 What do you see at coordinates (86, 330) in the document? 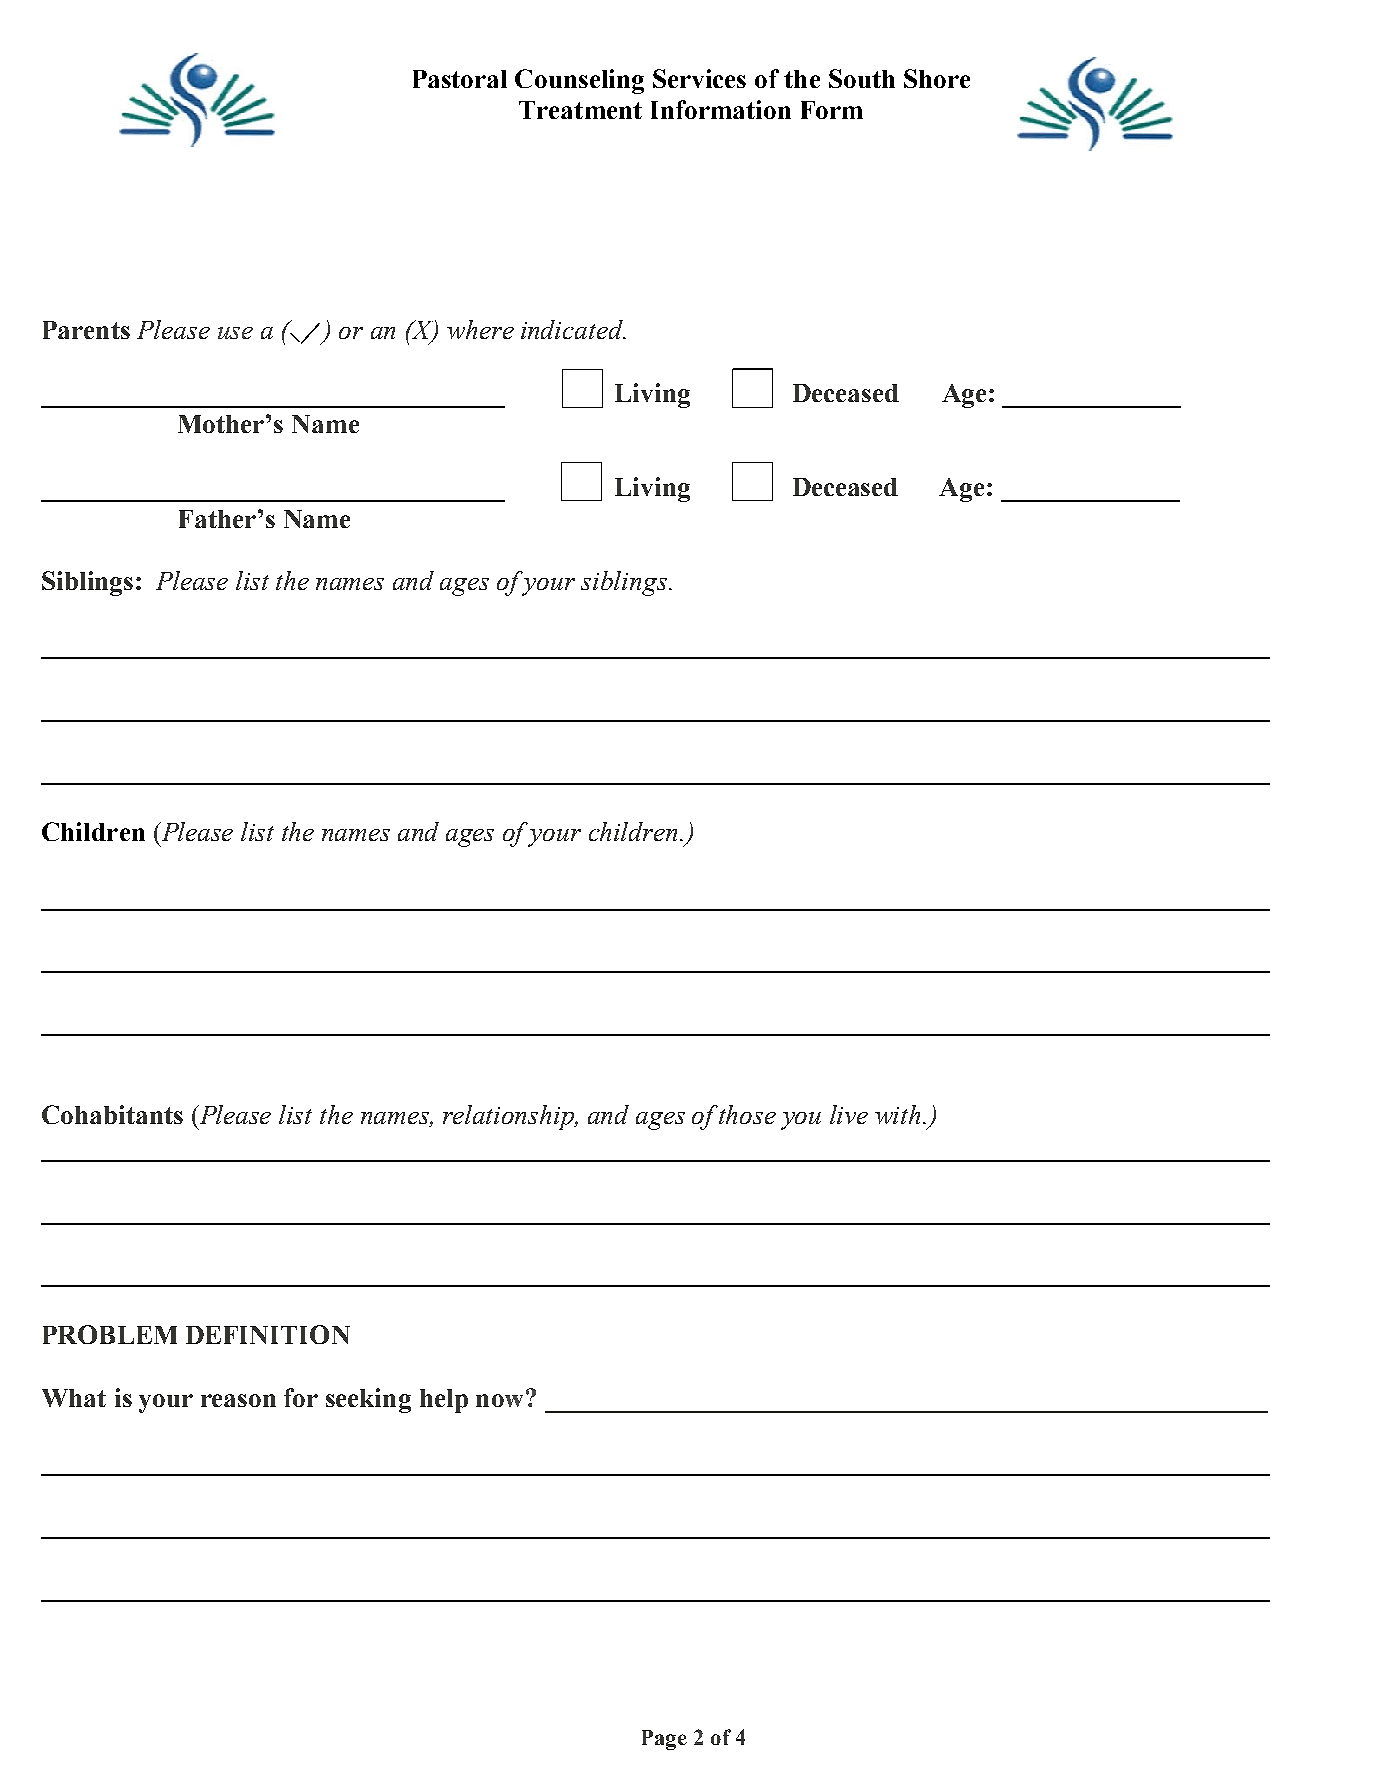
I see `Parents` at bounding box center [86, 330].
